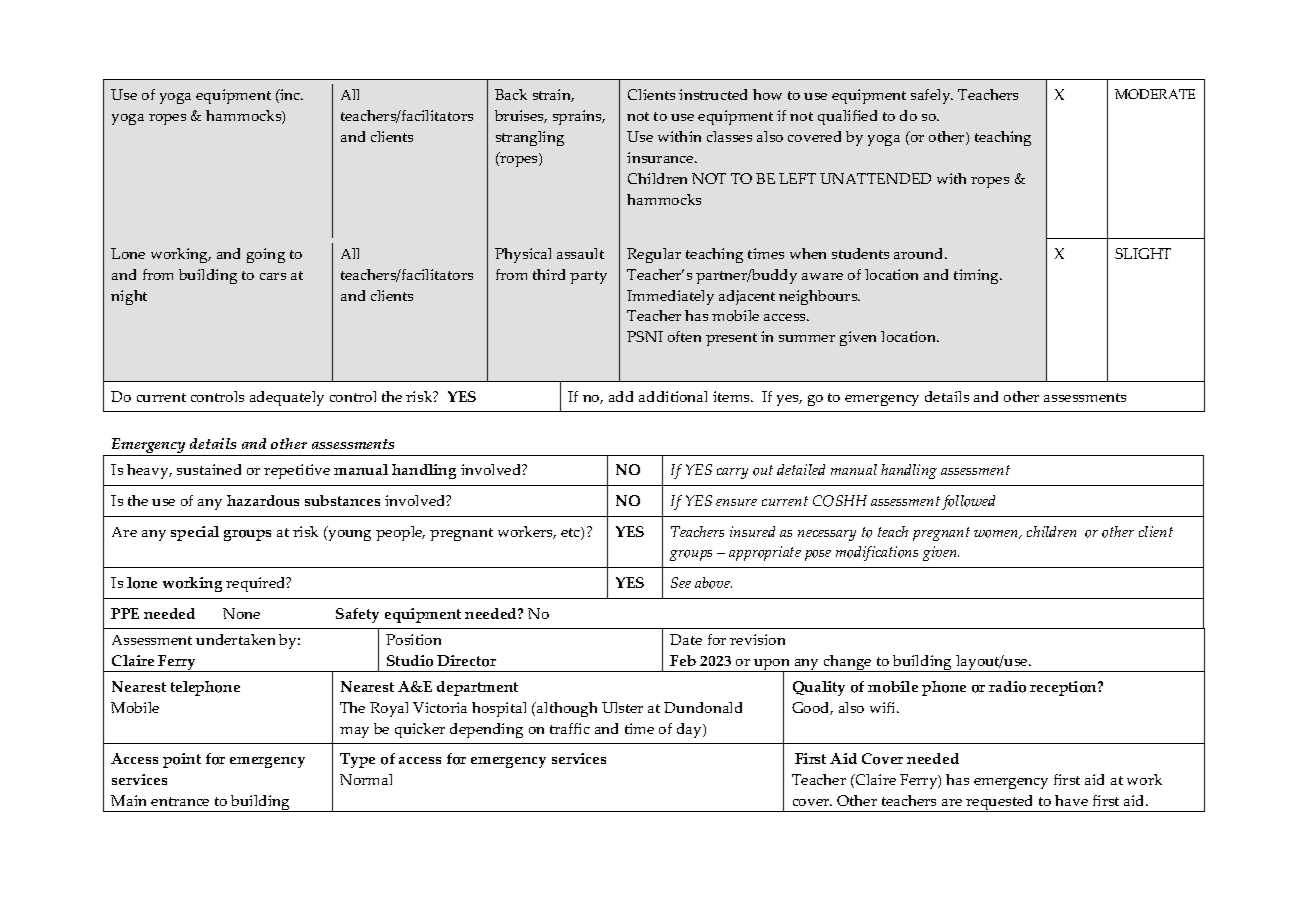 The image size is (1308, 924). Describe the element at coordinates (209, 469) in the image. I see `sustained` at that location.
